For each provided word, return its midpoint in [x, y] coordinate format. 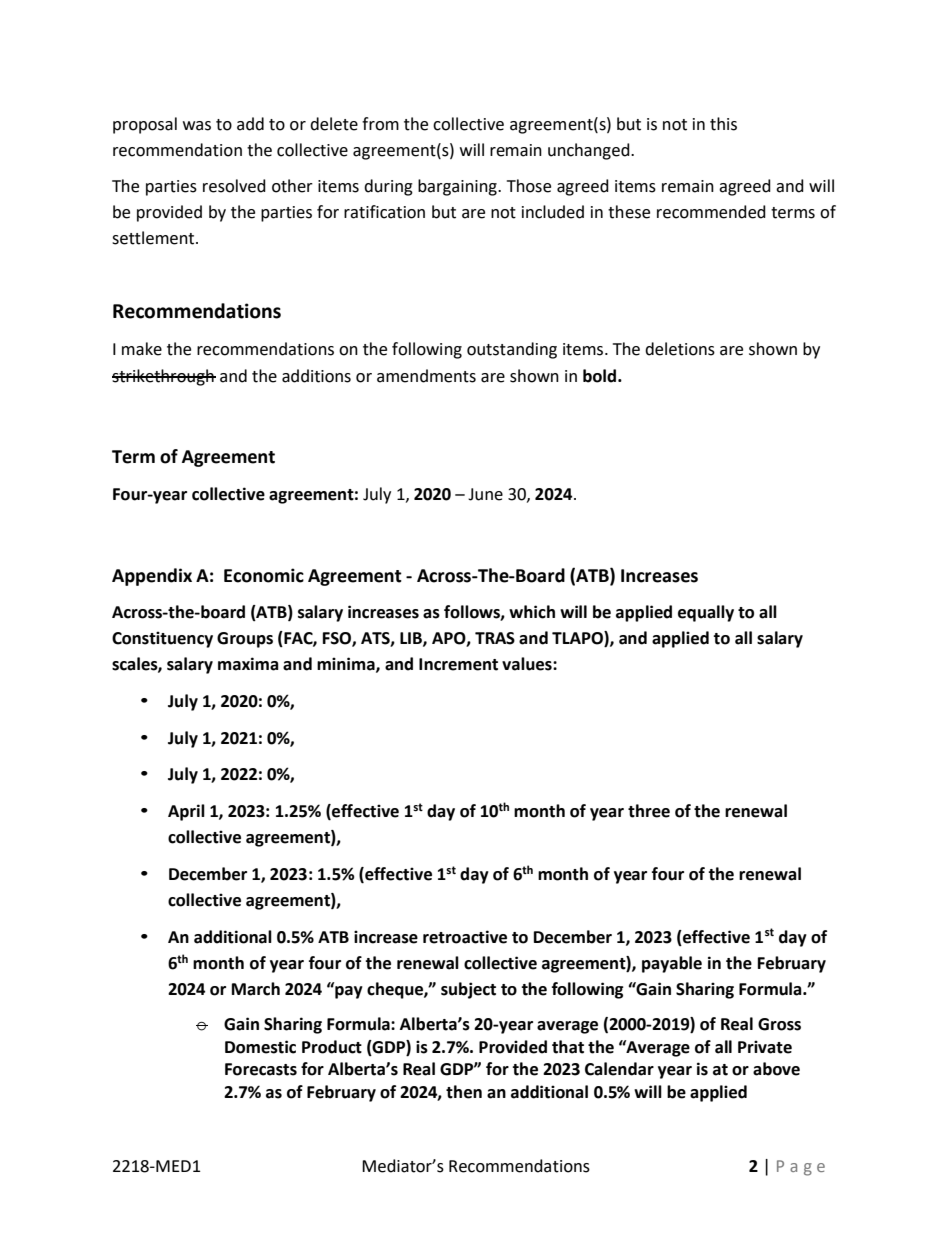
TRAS [495, 638]
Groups [245, 640]
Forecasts [261, 1069]
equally [706, 613]
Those [529, 186]
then [464, 1092]
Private [765, 1047]
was [197, 126]
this [723, 124]
